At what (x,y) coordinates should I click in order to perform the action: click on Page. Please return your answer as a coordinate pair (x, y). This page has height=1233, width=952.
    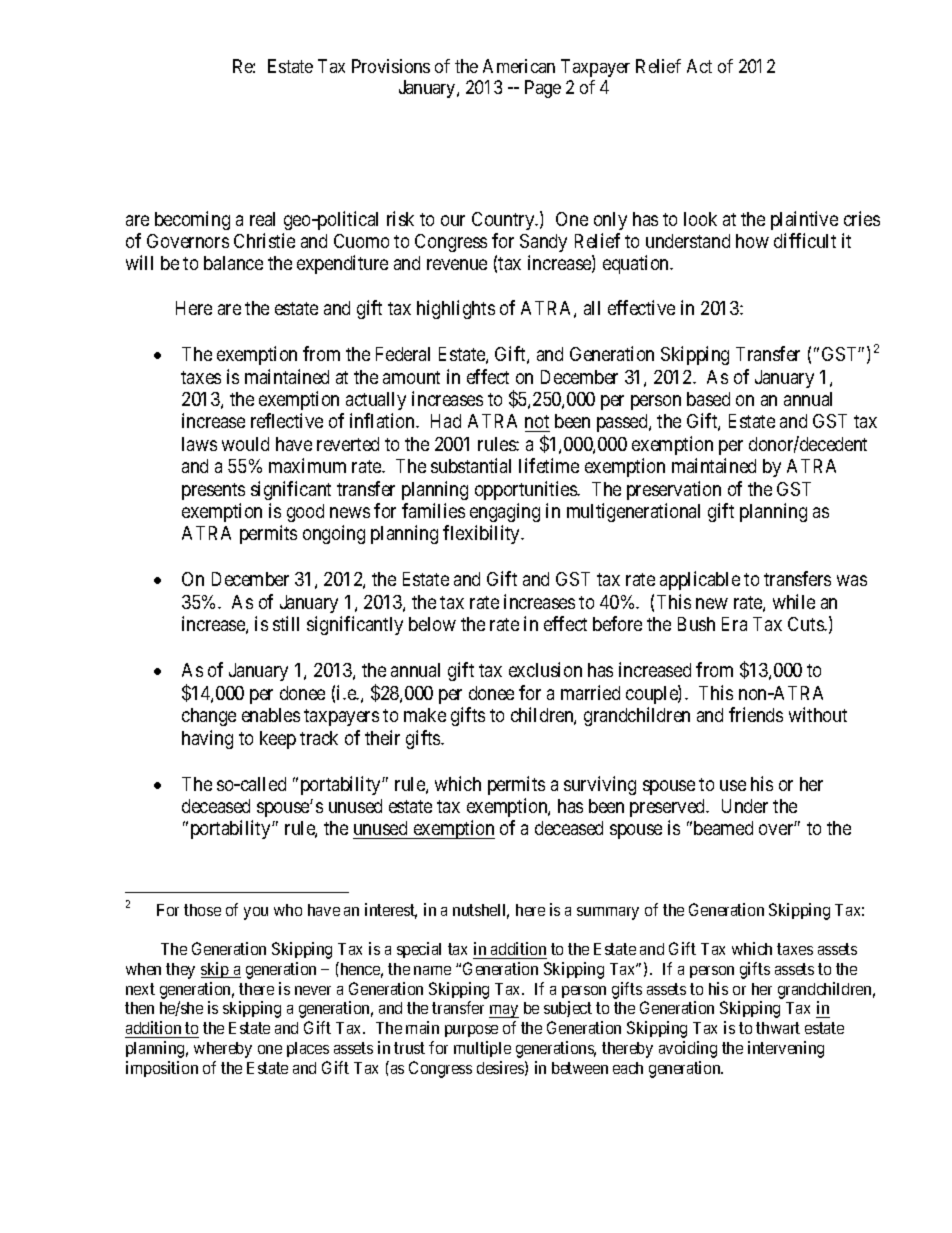
    Looking at the image, I should click on (543, 89).
